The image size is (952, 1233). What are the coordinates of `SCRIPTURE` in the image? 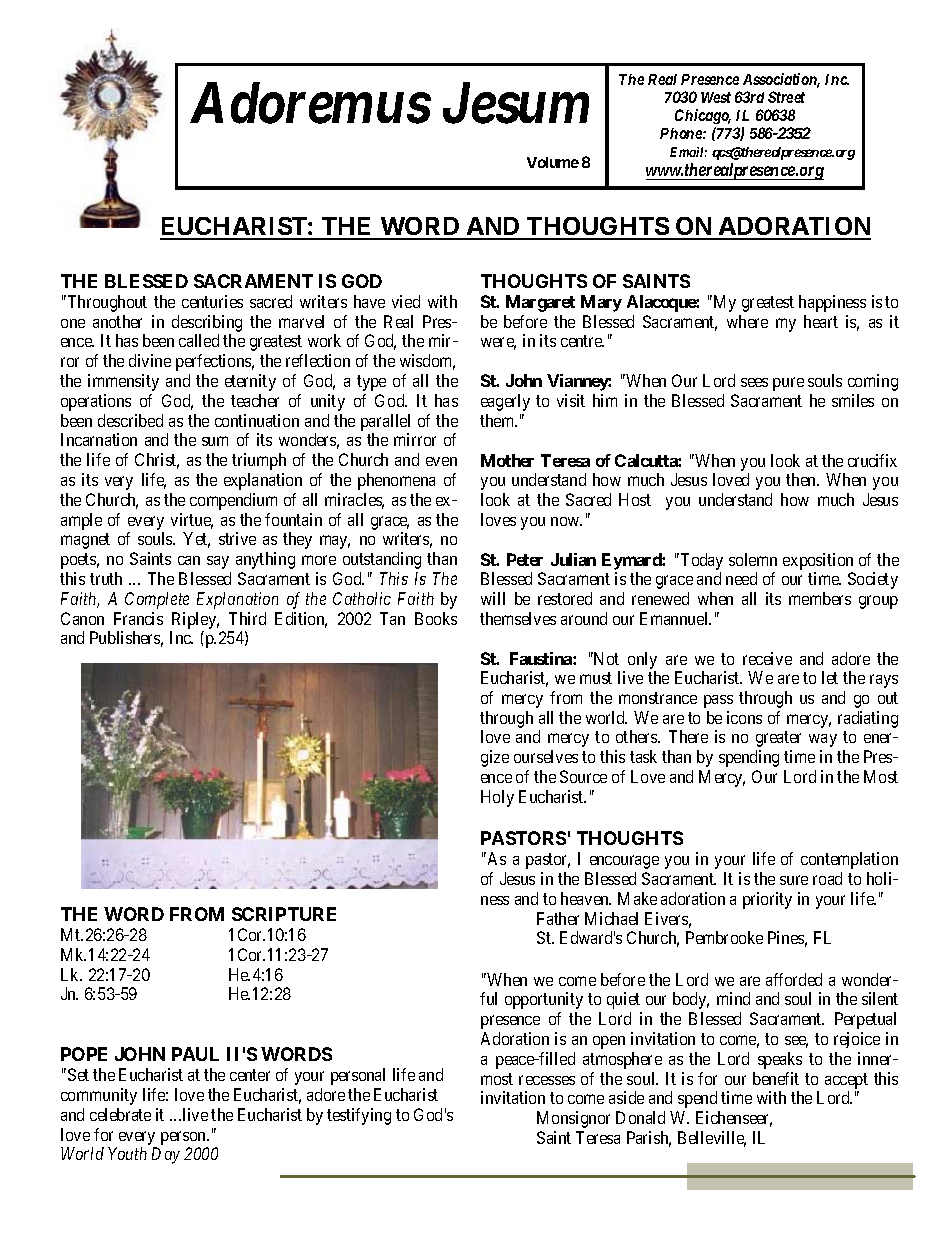 It's located at (284, 914).
